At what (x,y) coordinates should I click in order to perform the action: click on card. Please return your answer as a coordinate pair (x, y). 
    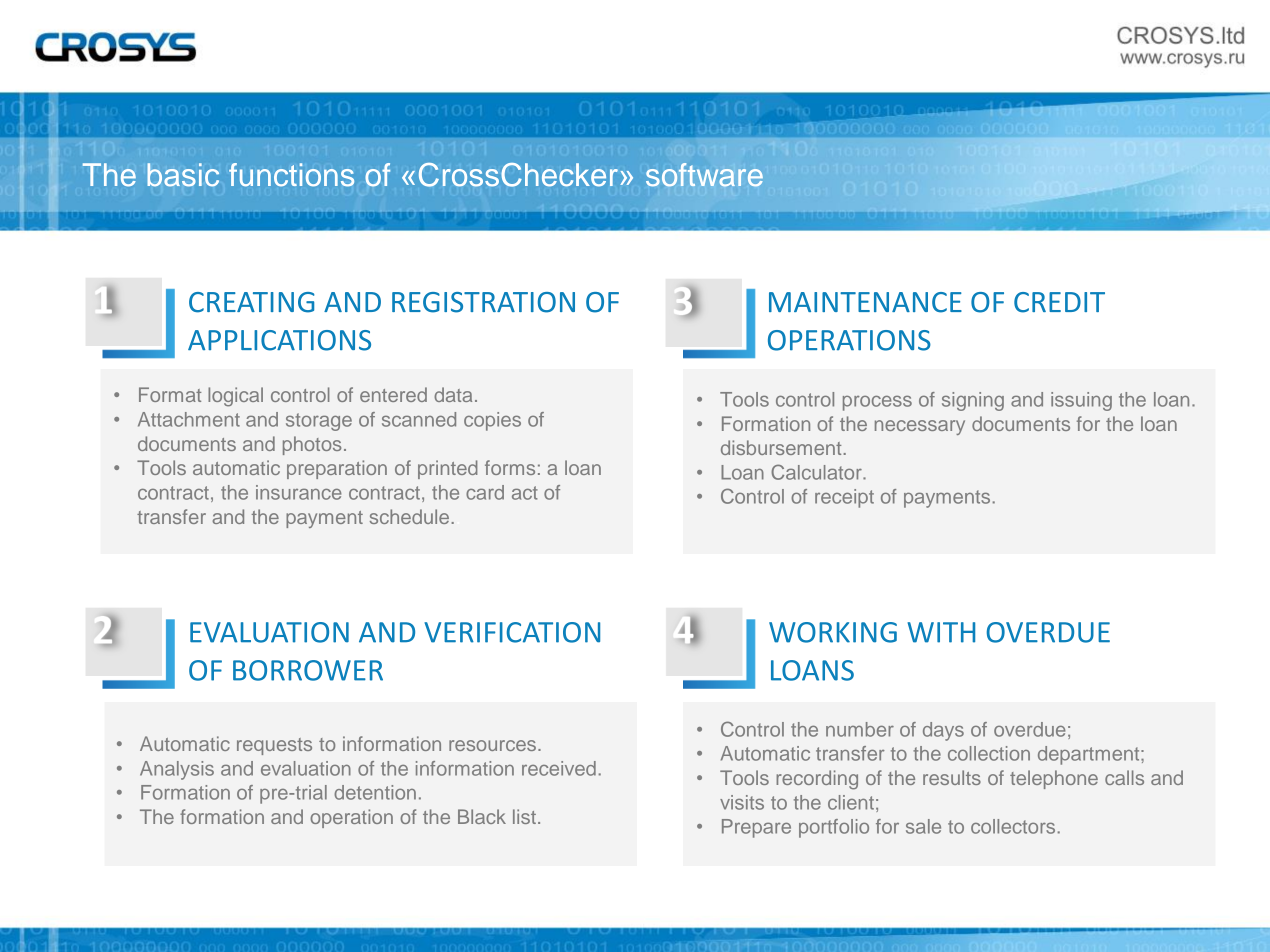
    Looking at the image, I should click on (485, 492).
